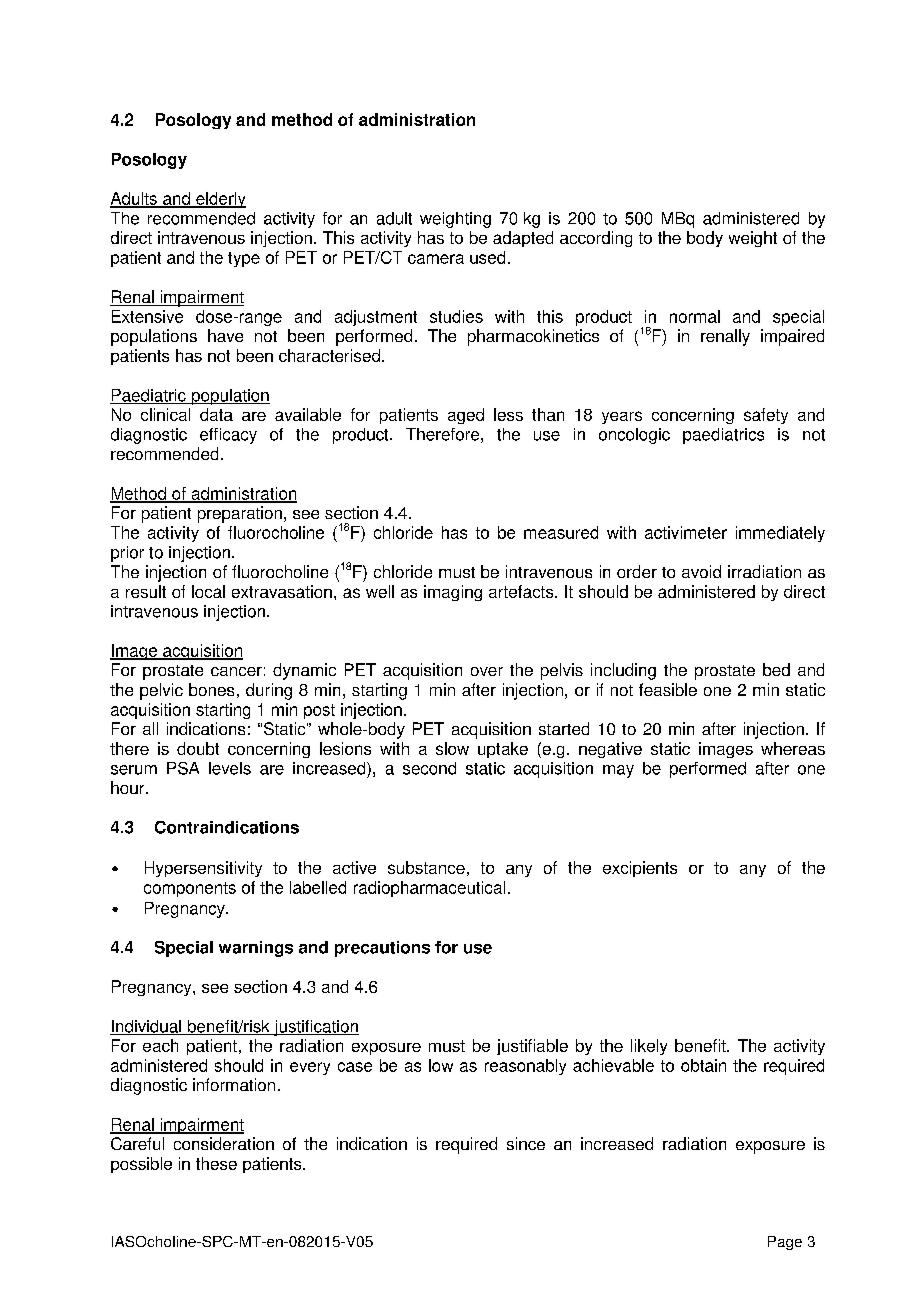 This screenshot has width=924, height=1308. Describe the element at coordinates (766, 416) in the screenshot. I see `safety` at that location.
